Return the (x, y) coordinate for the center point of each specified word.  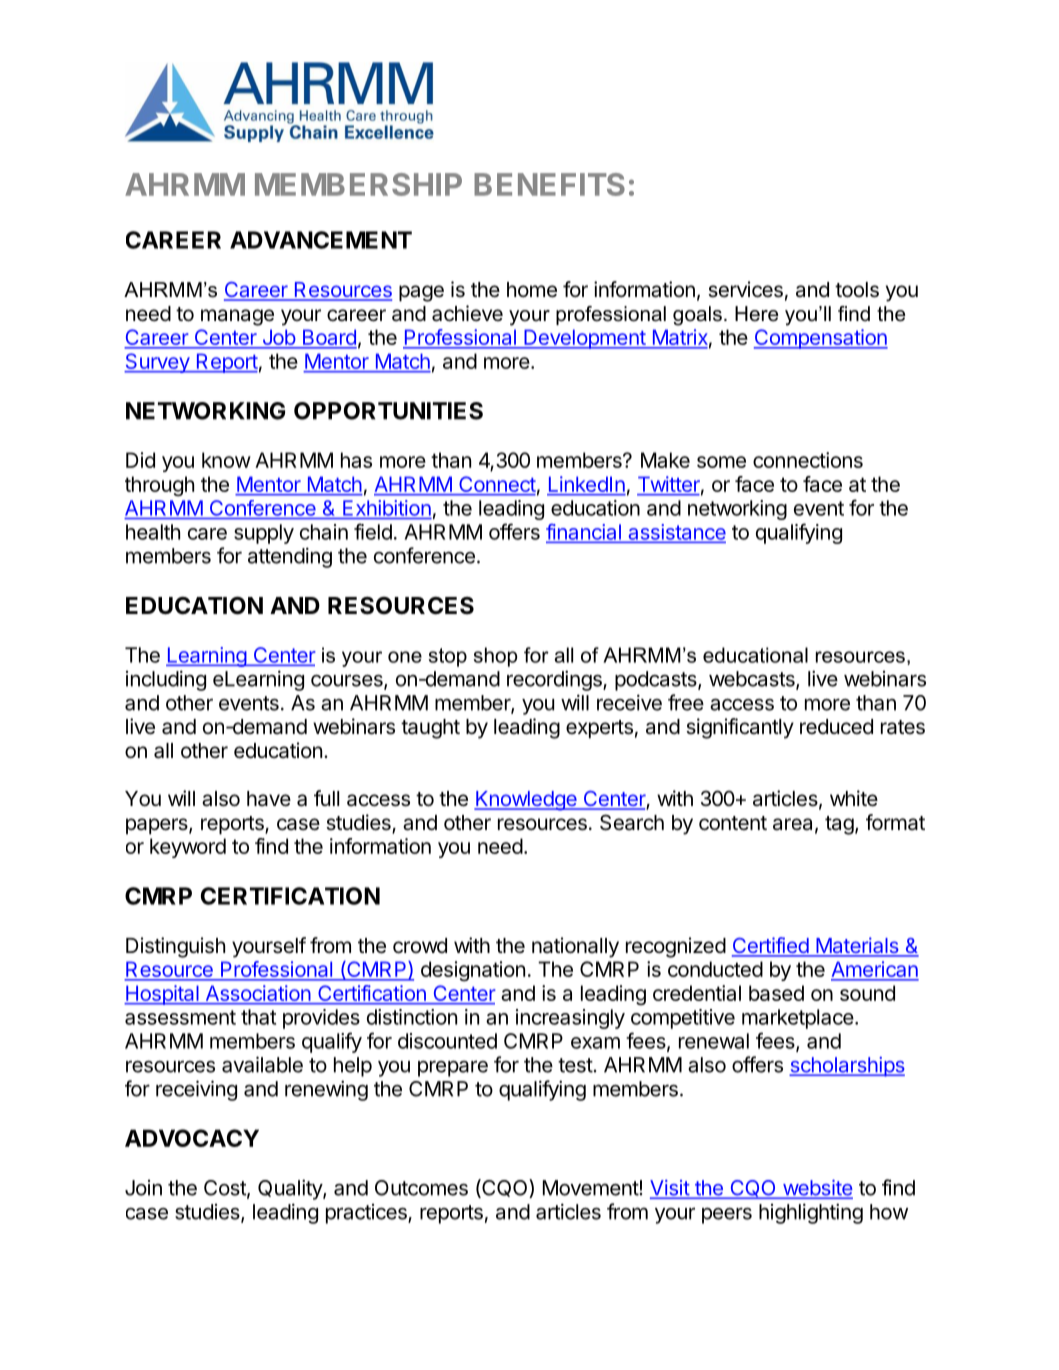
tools (857, 290)
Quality (291, 1189)
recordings (555, 680)
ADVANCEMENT (321, 240)
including (166, 680)
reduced (836, 727)
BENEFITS (549, 184)
